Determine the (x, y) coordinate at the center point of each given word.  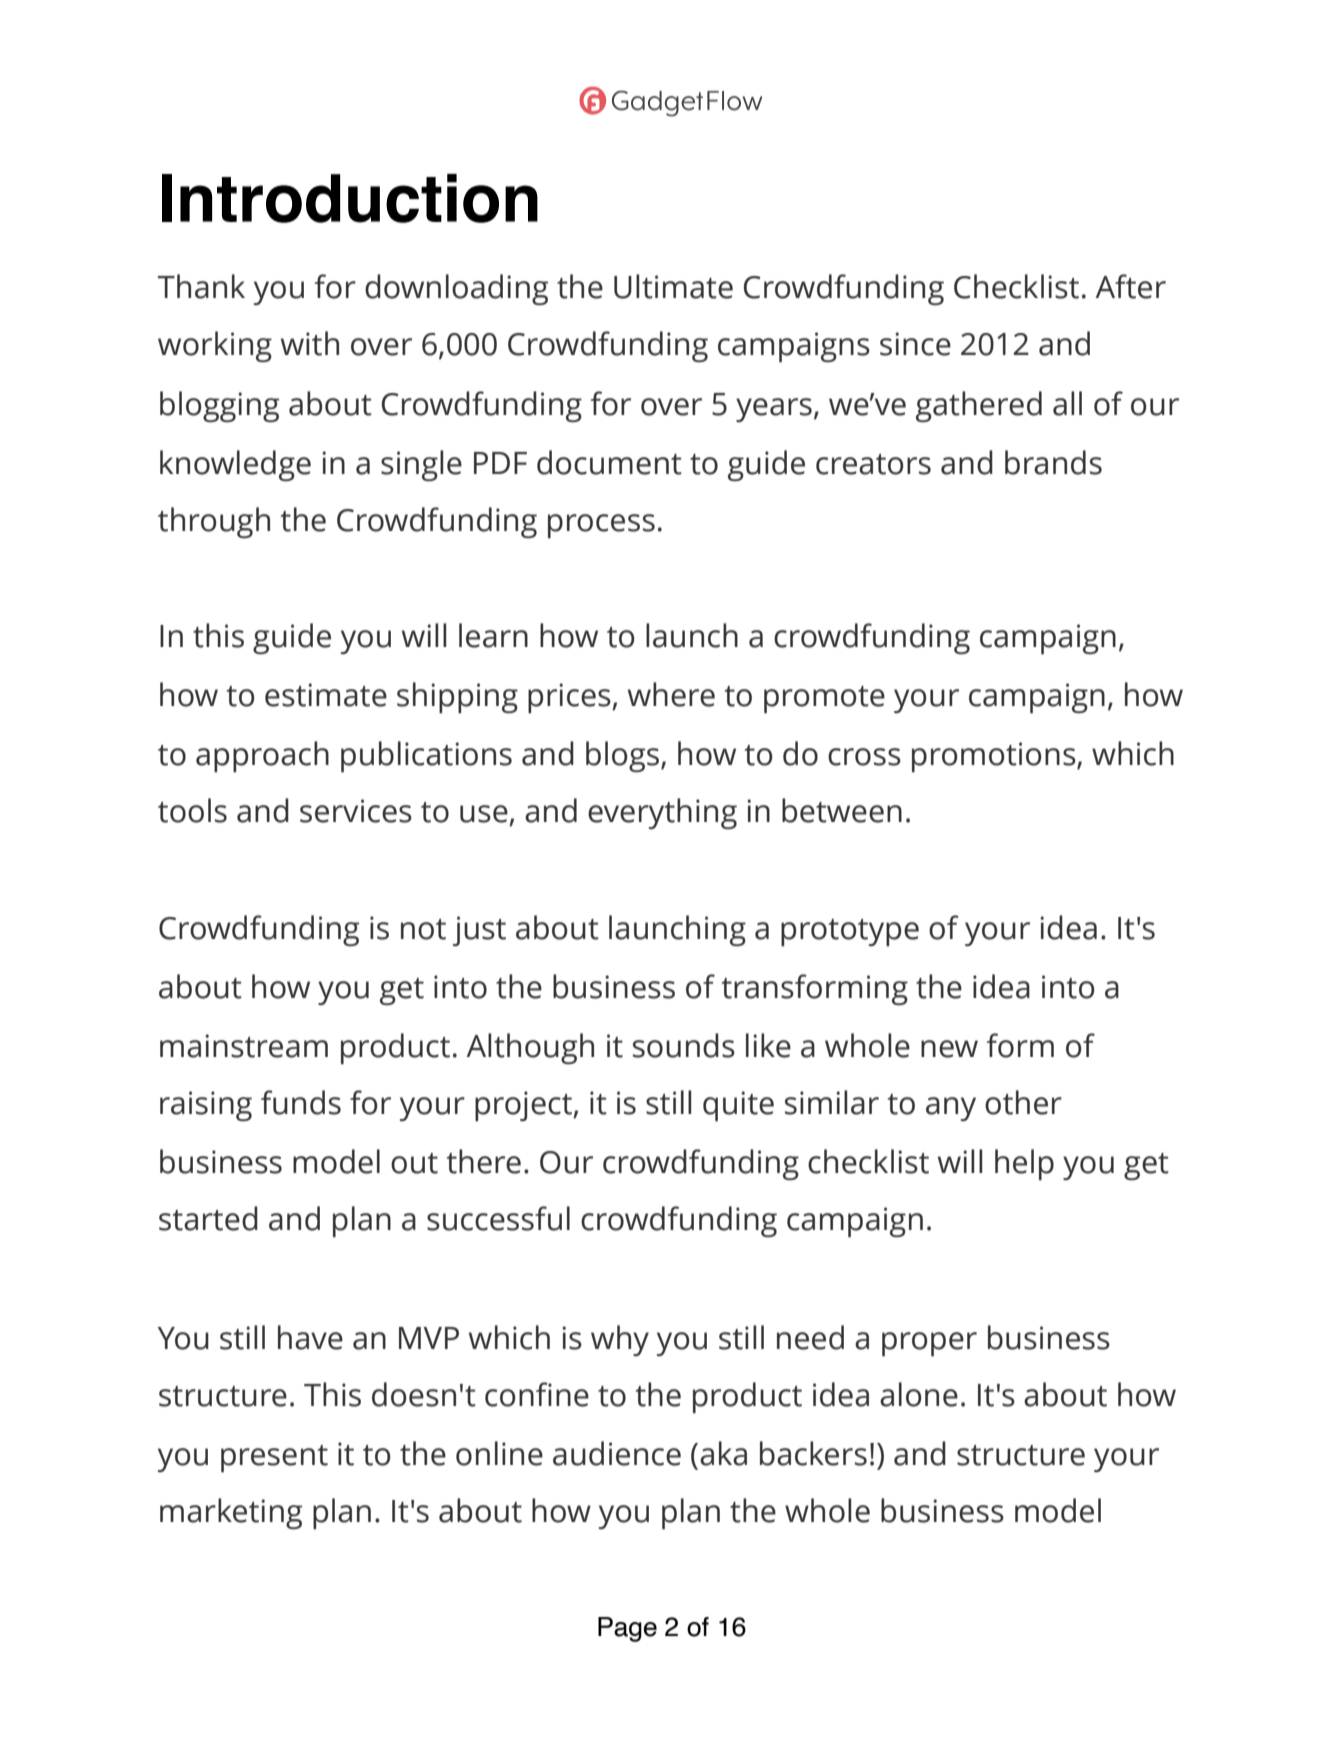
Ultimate (673, 286)
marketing (231, 1513)
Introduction (350, 198)
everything (662, 813)
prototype (850, 932)
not (423, 929)
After (1130, 286)
